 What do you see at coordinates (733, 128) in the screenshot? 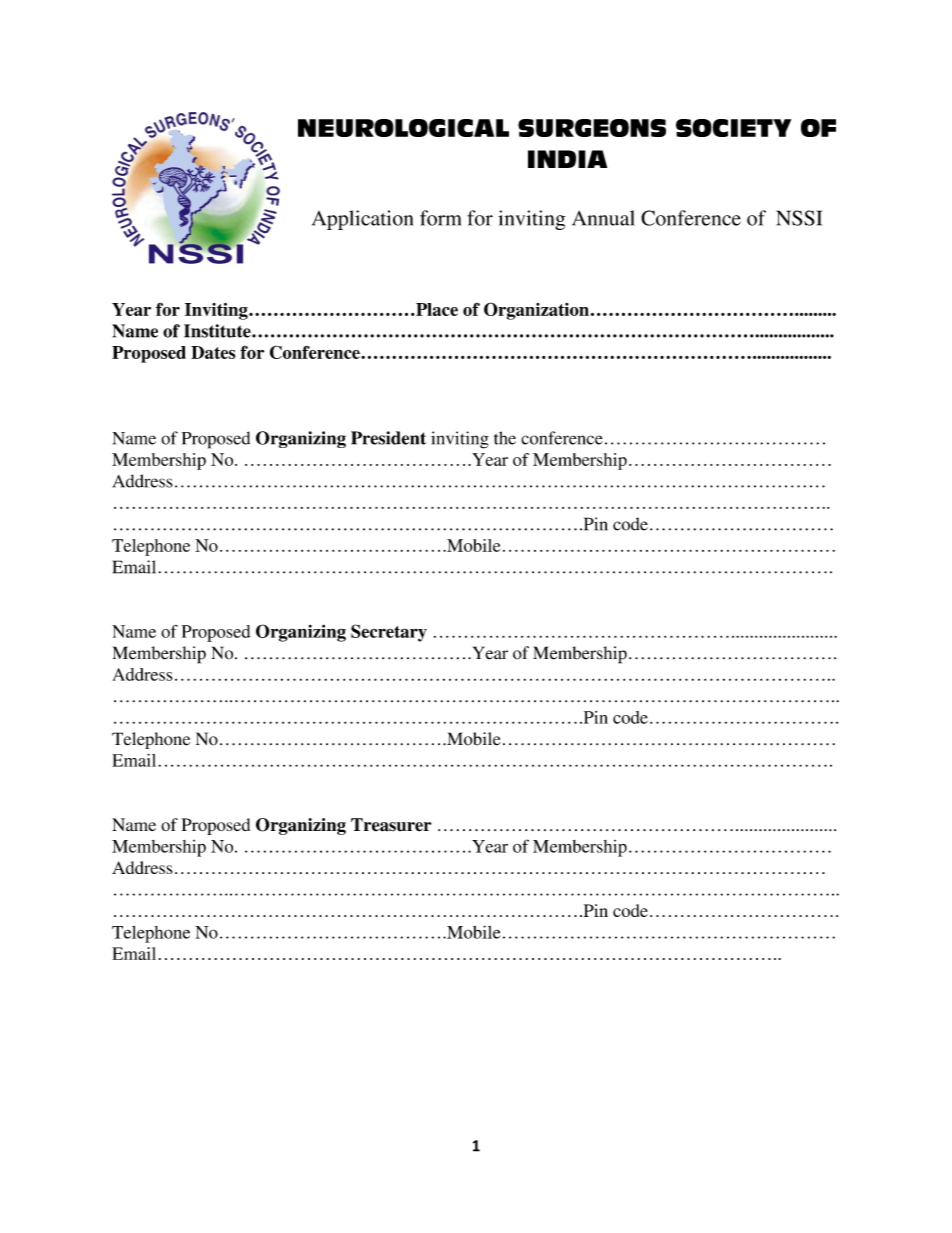
I see `SOCIETY` at bounding box center [733, 128].
